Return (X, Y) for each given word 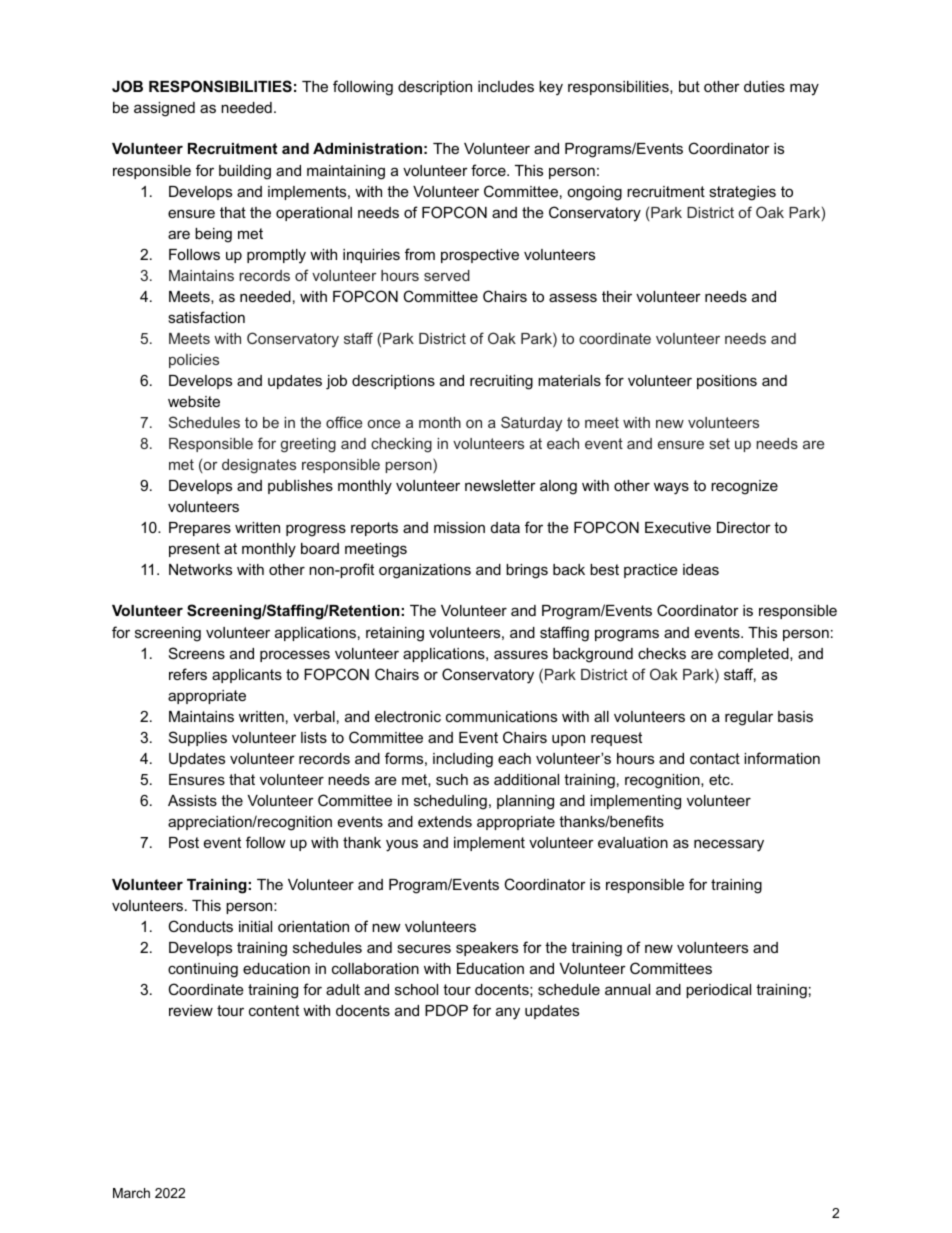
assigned (164, 109)
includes (506, 86)
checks (662, 653)
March (131, 1193)
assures (521, 654)
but (689, 86)
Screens (197, 653)
